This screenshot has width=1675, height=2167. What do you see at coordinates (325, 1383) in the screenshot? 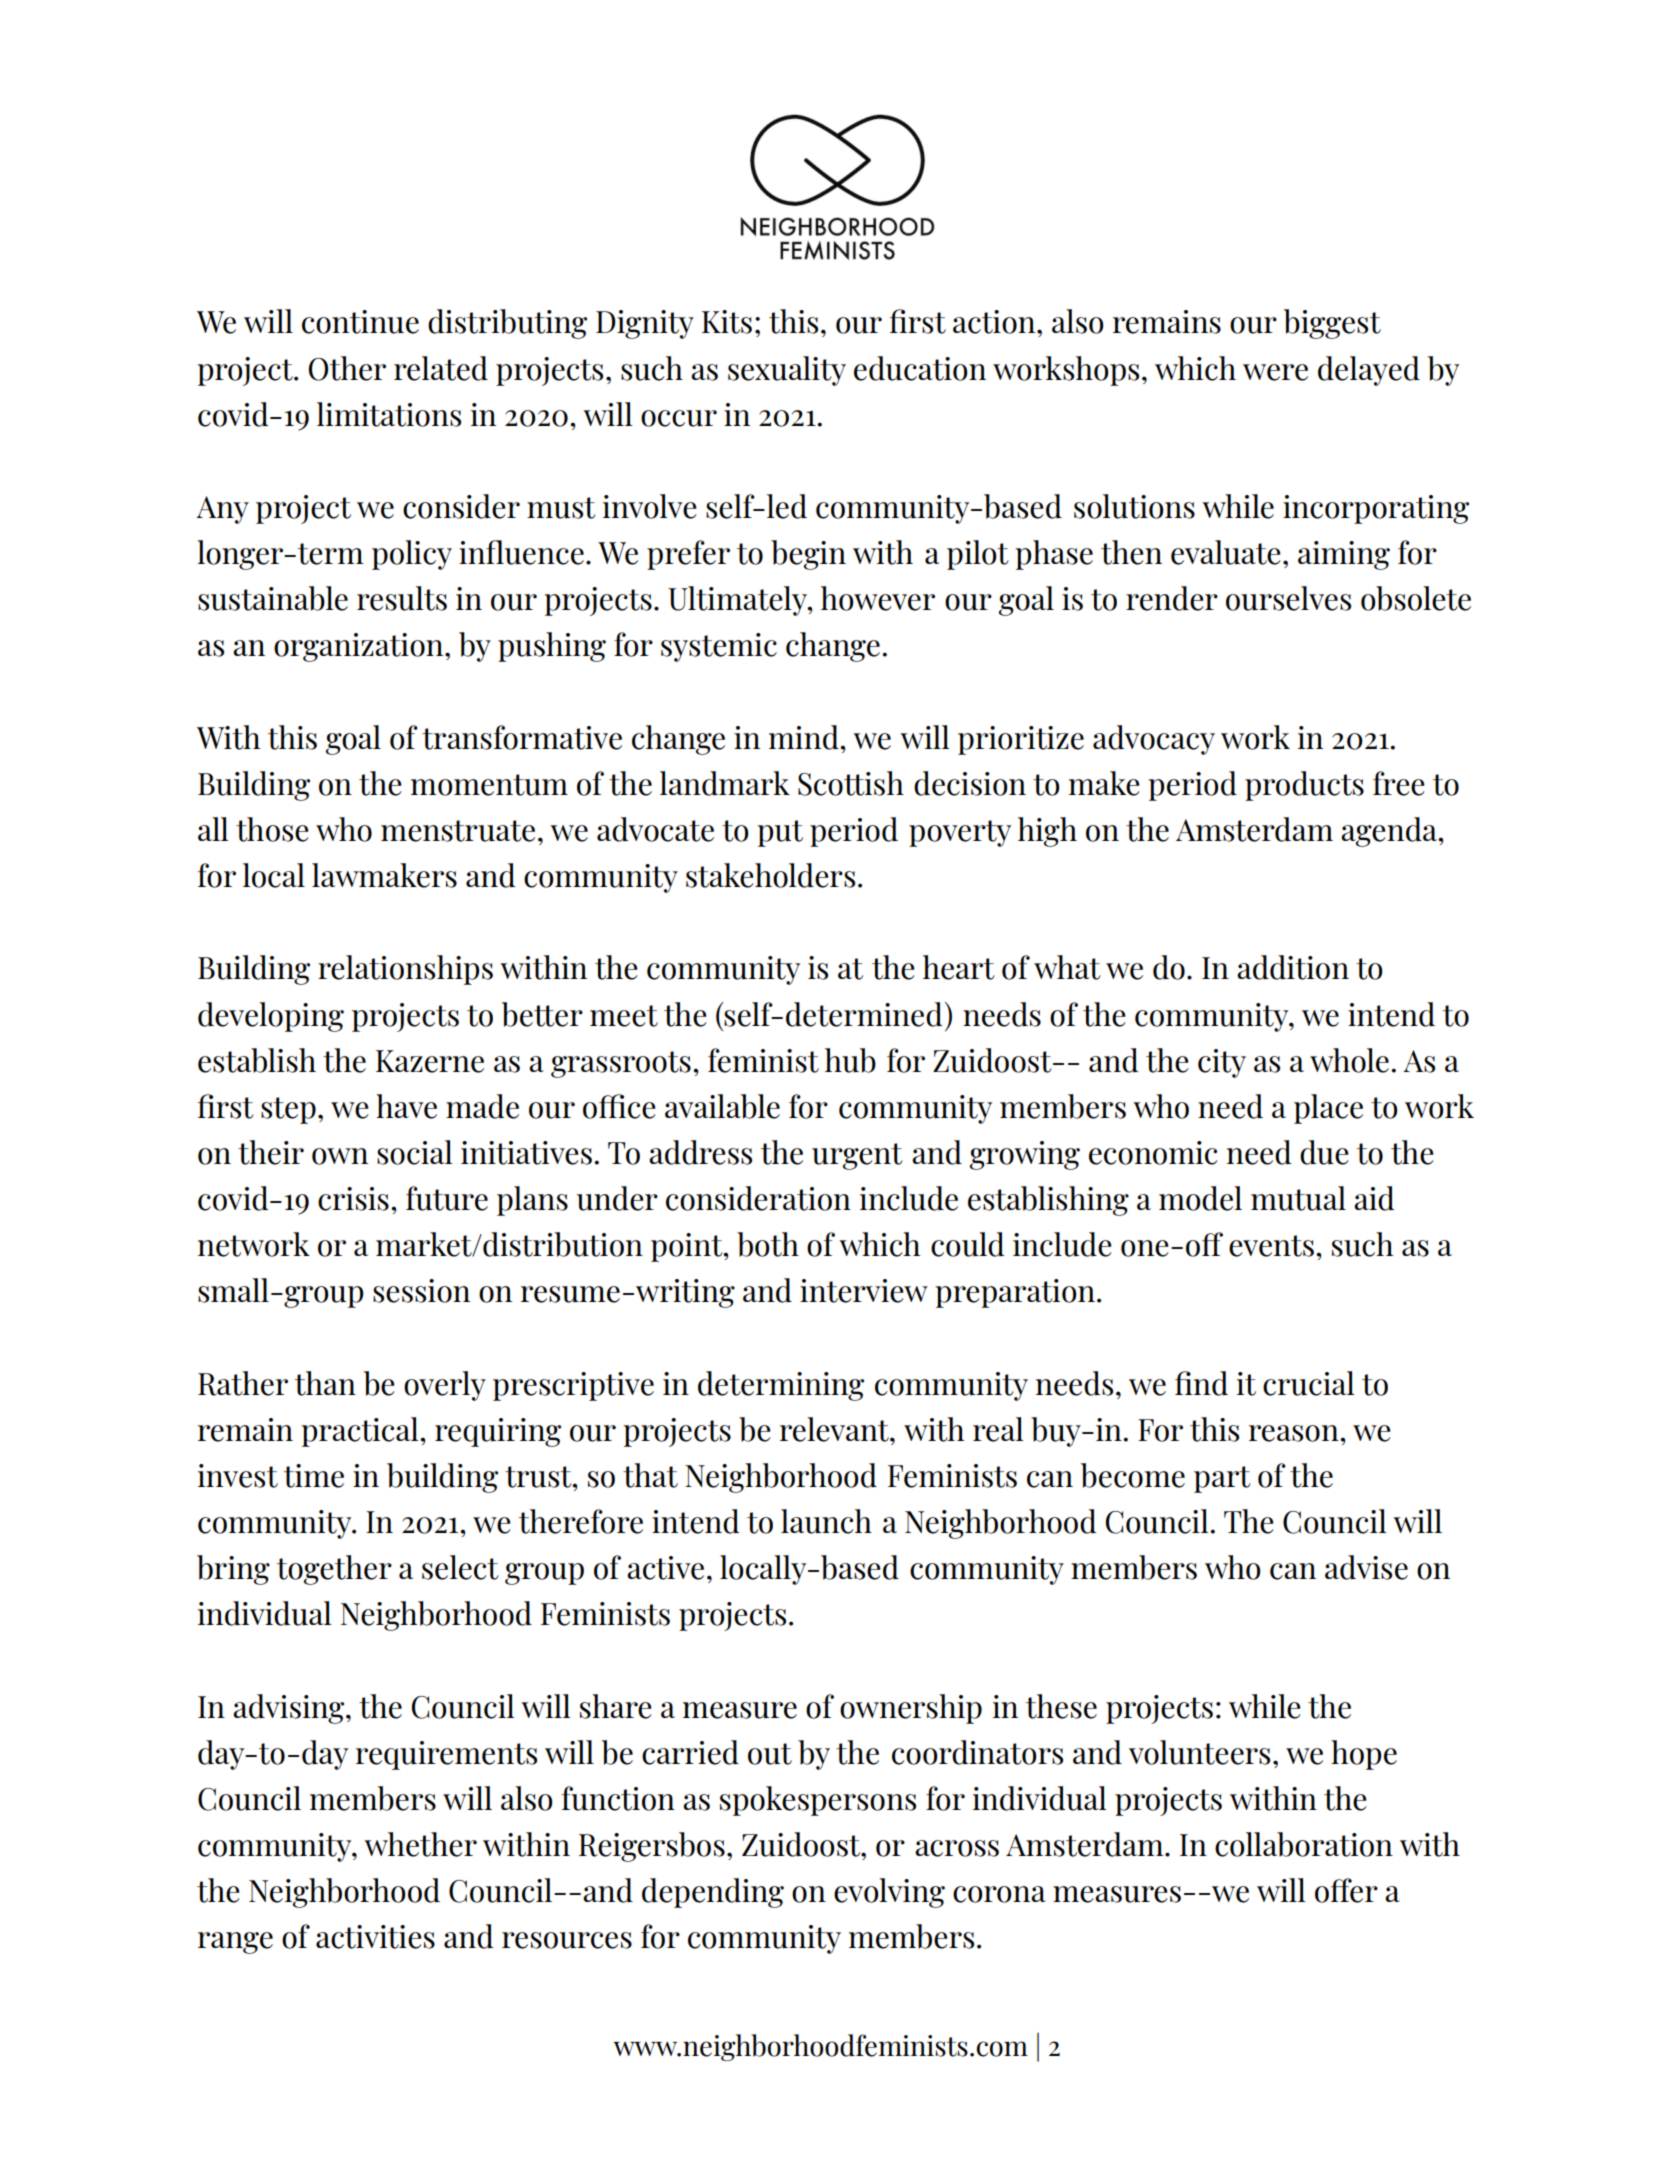
I see `than` at bounding box center [325, 1383].
